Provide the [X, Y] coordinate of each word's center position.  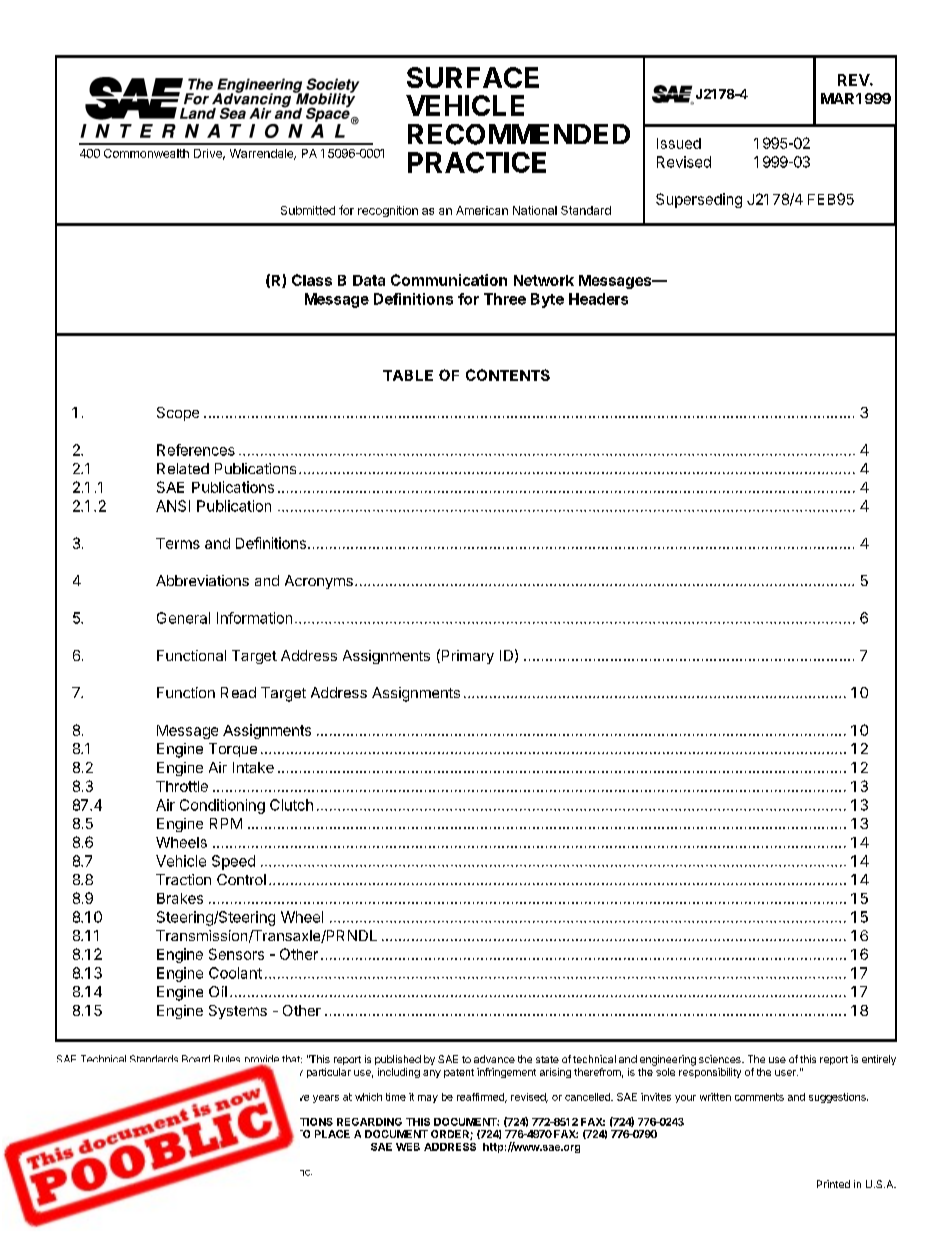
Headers [598, 299]
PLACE [332, 1134]
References [196, 450]
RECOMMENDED [519, 134]
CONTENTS [508, 375]
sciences [721, 1059]
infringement [506, 1073]
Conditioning [222, 806]
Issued [679, 143]
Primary [466, 656]
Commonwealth [146, 153]
